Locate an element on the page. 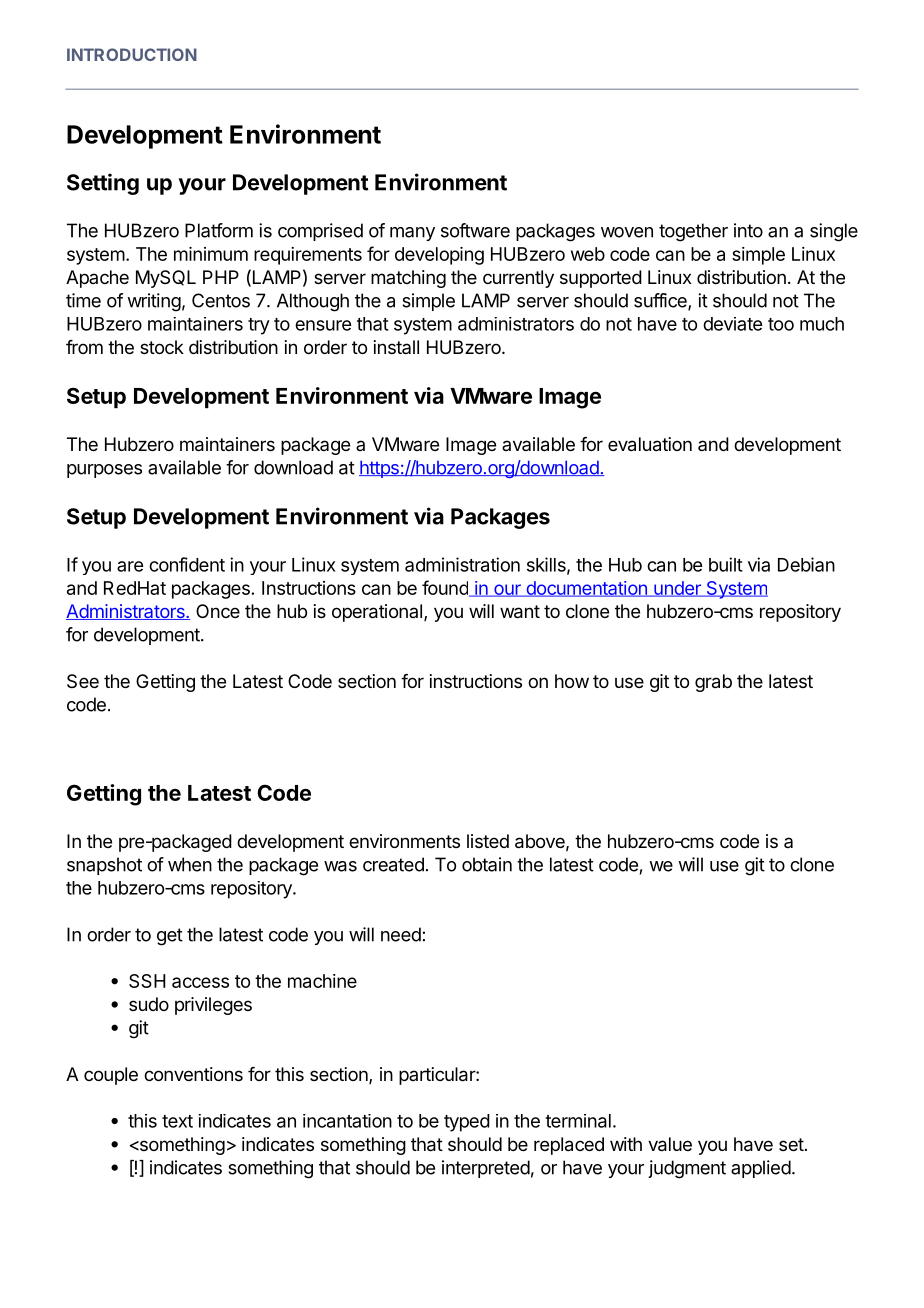 The height and width of the image is (1308, 924). typed is located at coordinates (467, 1123).
